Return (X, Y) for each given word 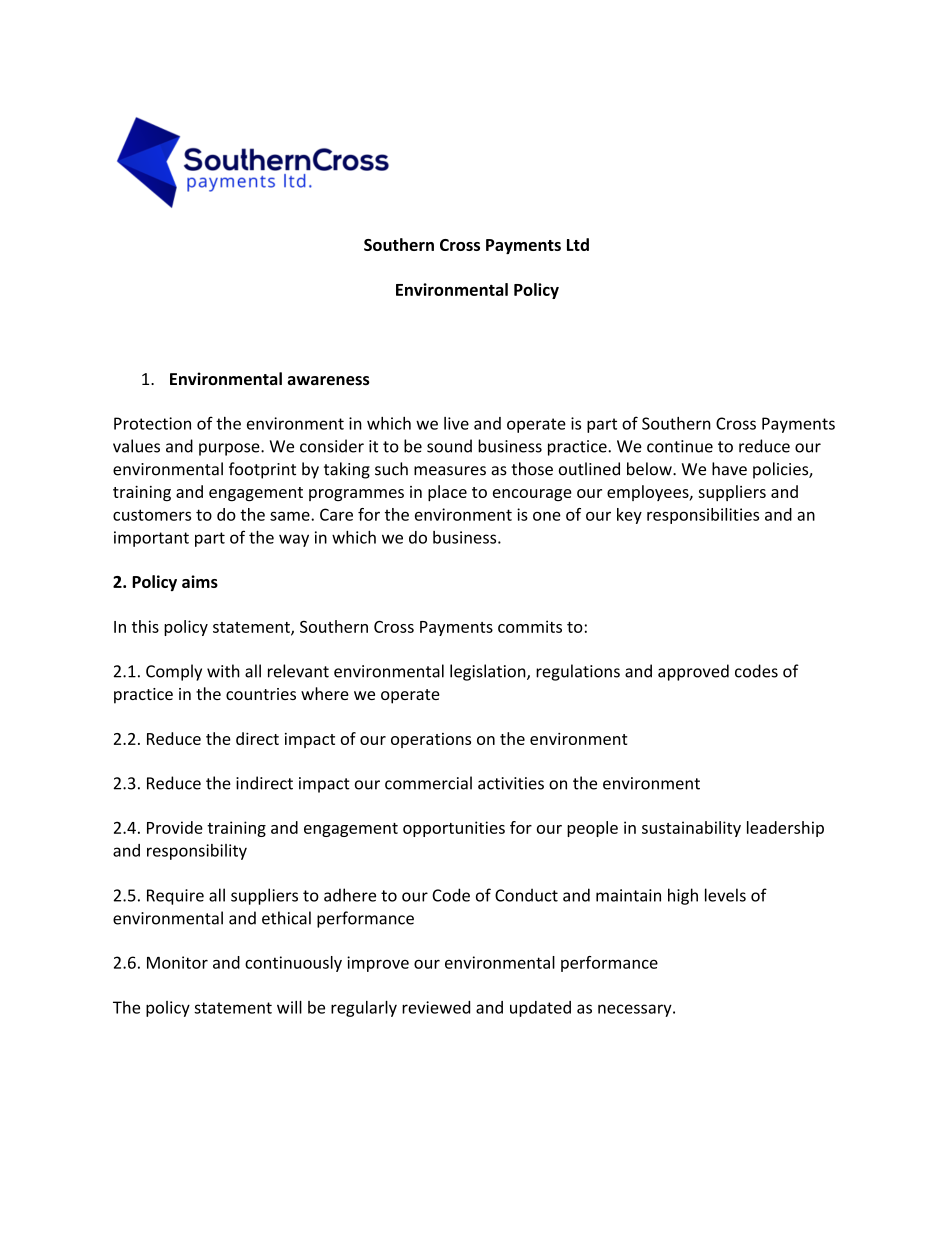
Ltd (578, 244)
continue (680, 446)
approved (693, 672)
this (145, 626)
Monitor (177, 962)
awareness (328, 381)
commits (530, 626)
